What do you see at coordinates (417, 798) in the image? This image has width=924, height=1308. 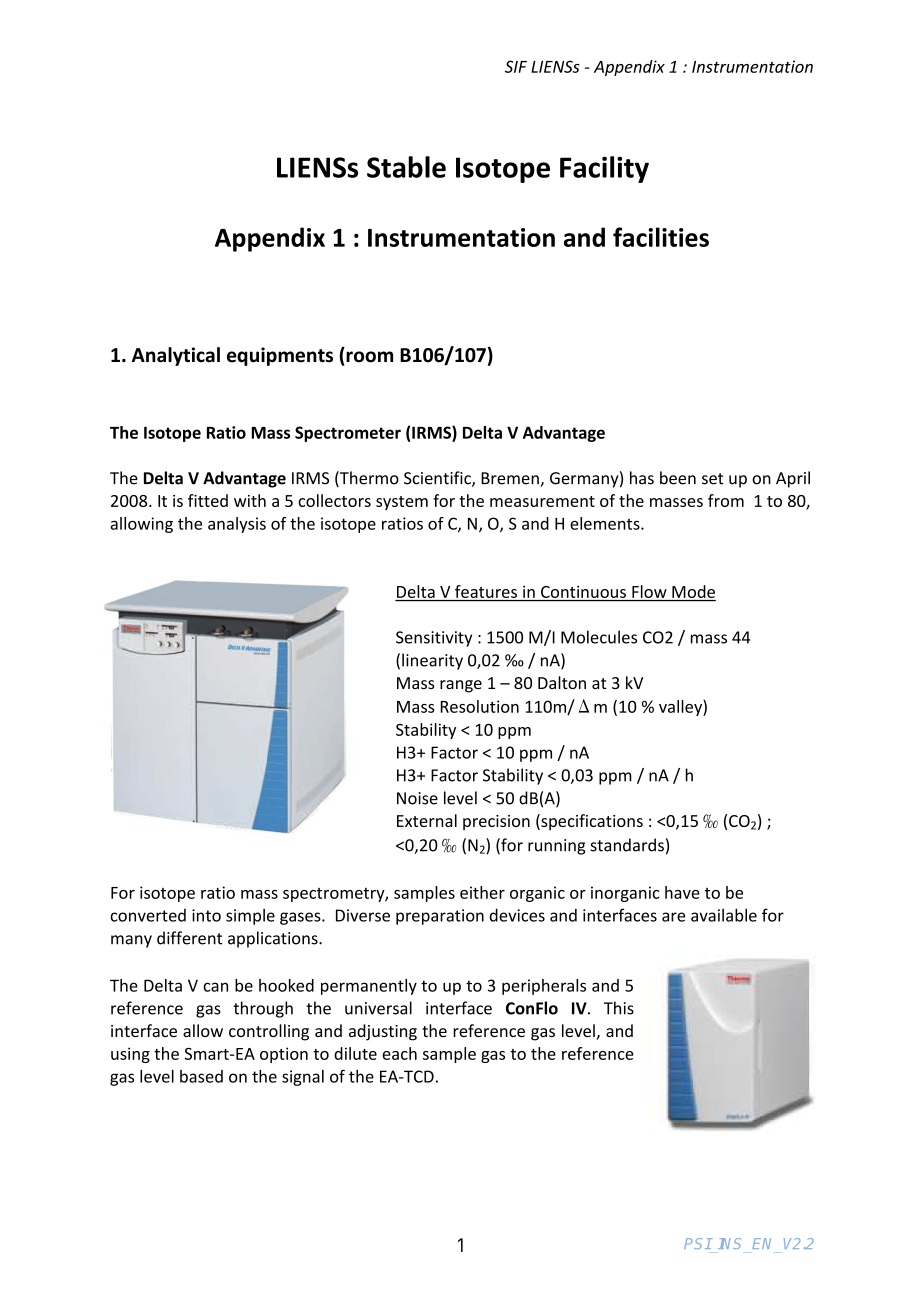 I see `Noise` at bounding box center [417, 798].
